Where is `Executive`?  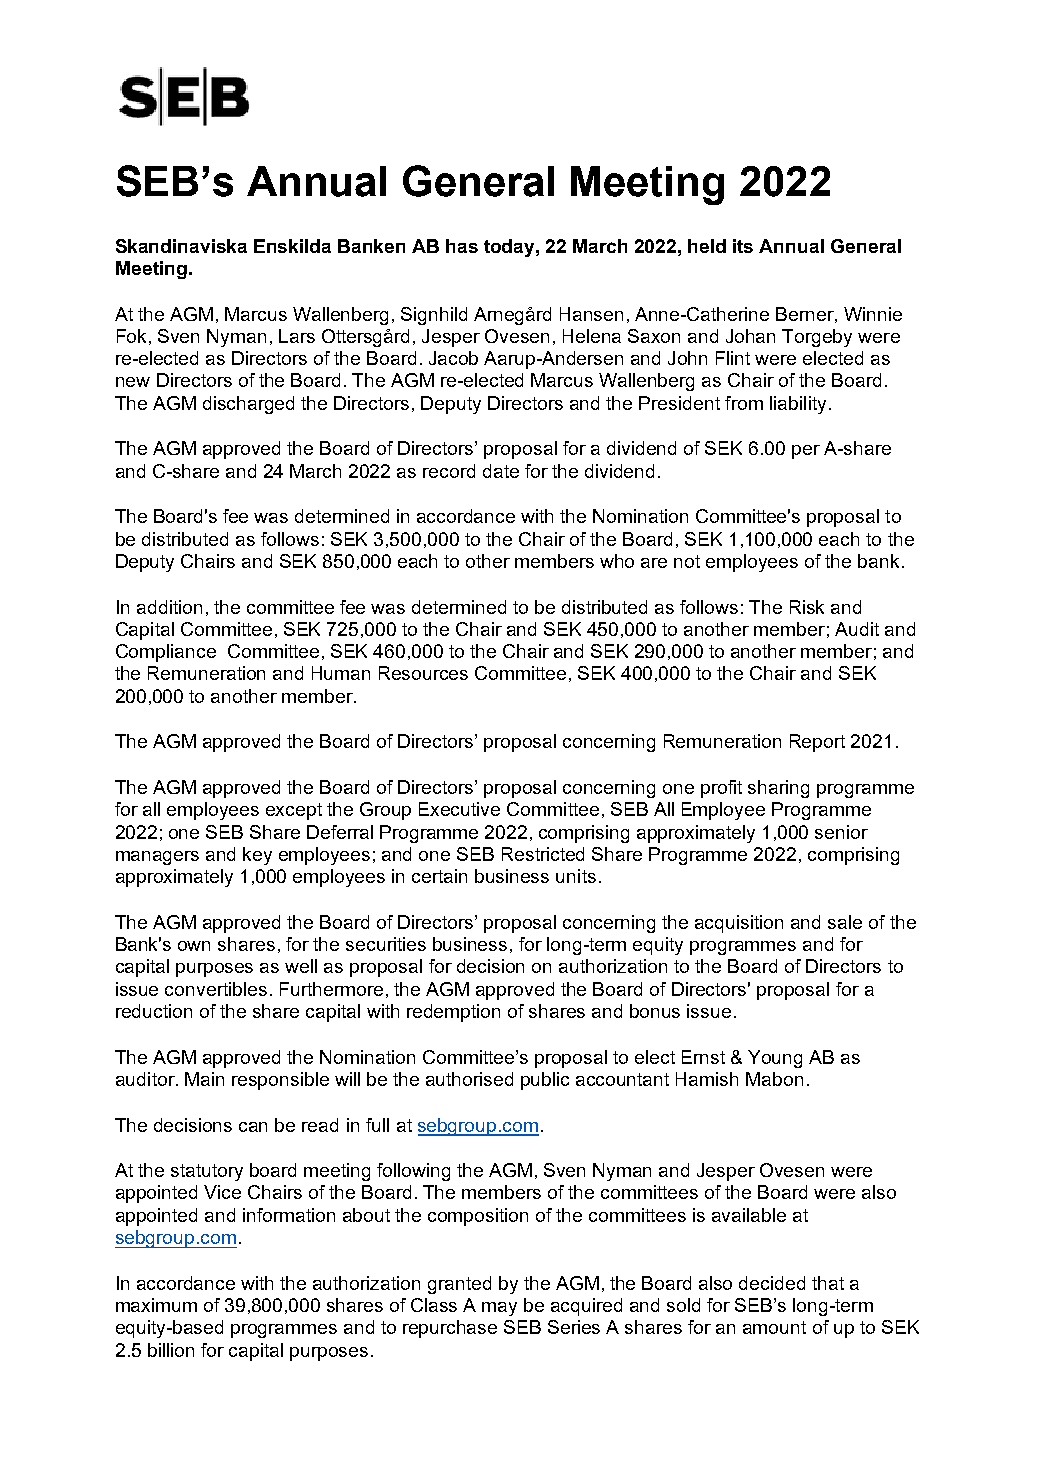 Executive is located at coordinates (459, 809).
